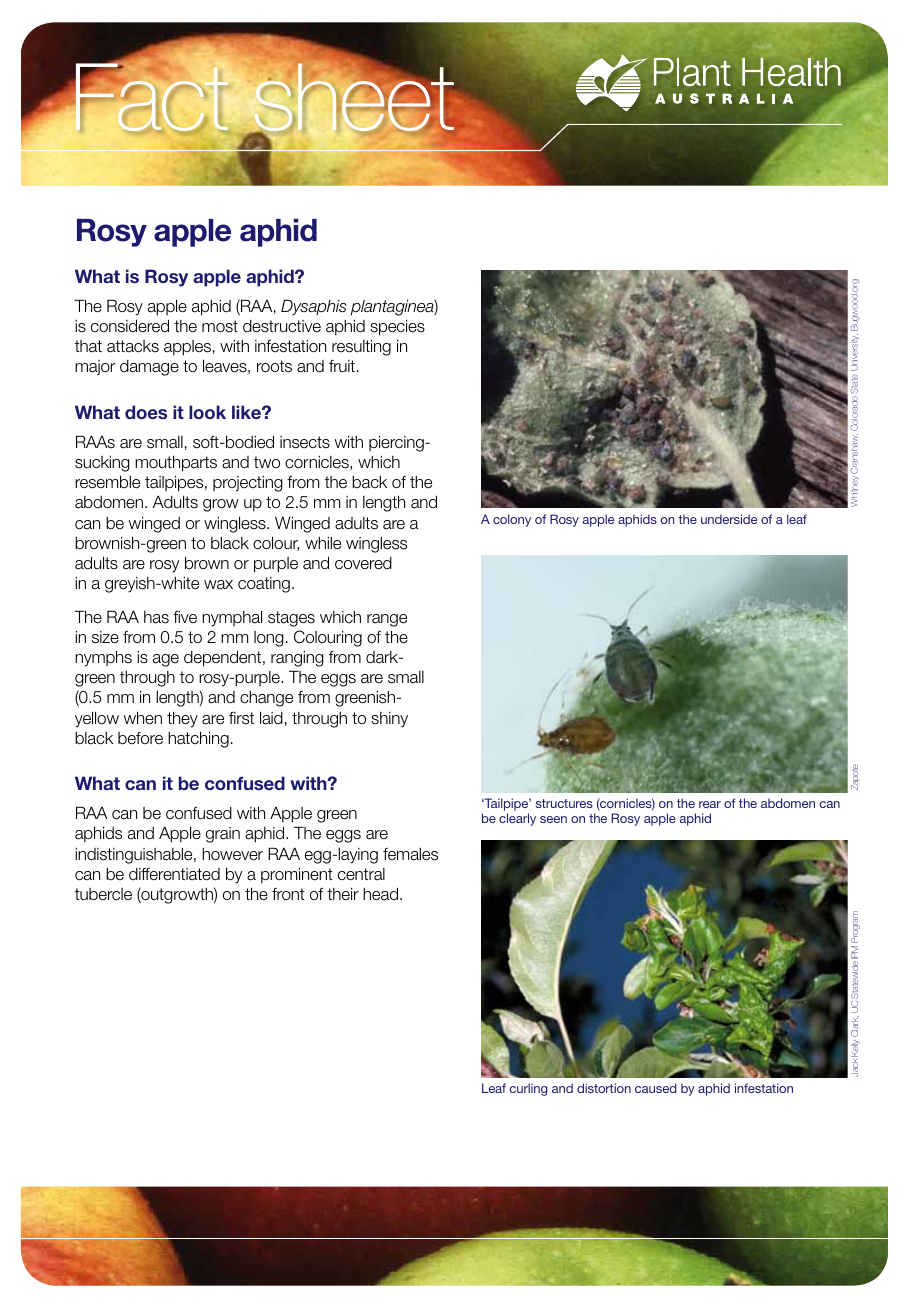 The width and height of the screenshot is (924, 1308). What do you see at coordinates (710, 804) in the screenshot?
I see `rear` at bounding box center [710, 804].
